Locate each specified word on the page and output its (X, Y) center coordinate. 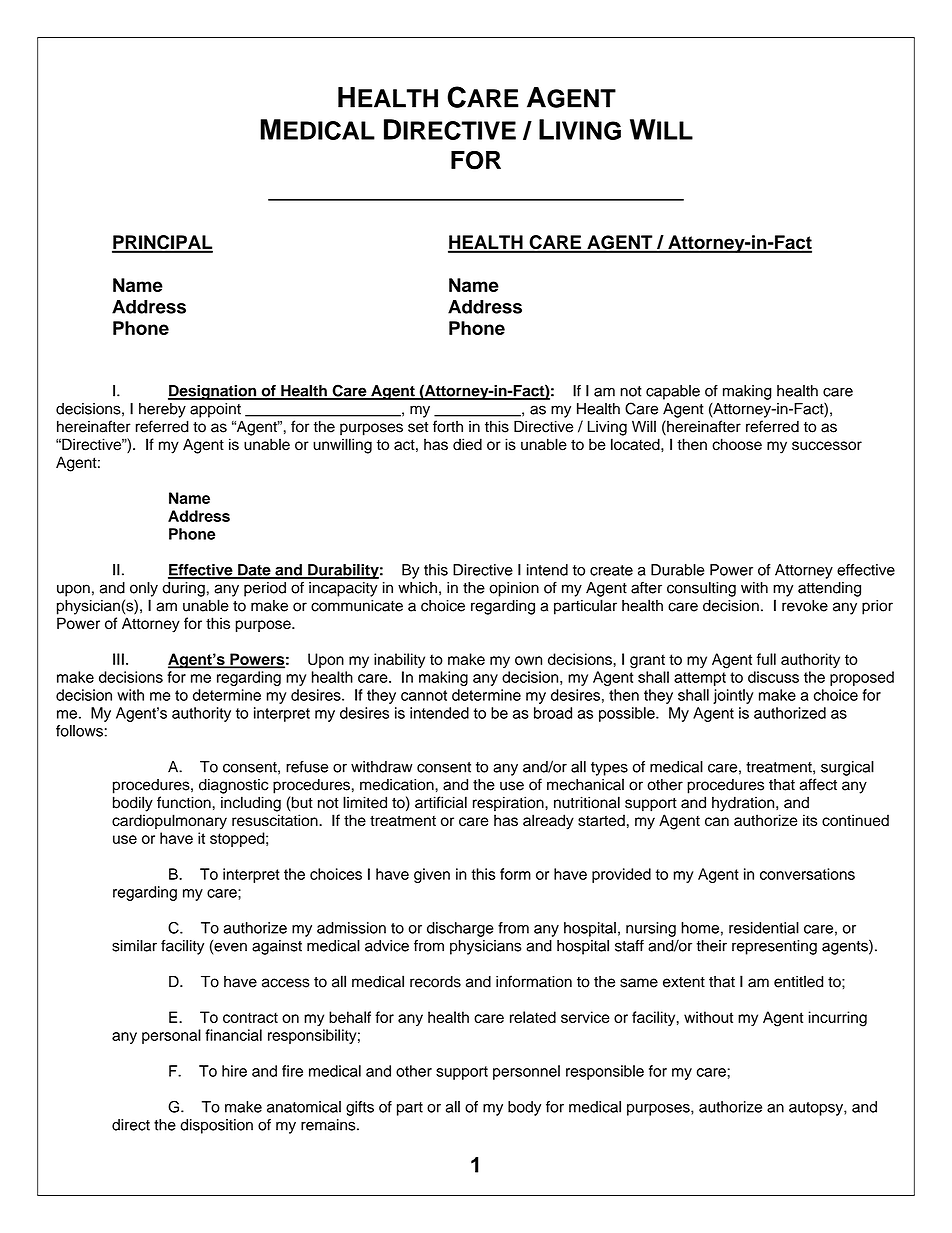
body (524, 1108)
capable (673, 392)
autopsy (817, 1109)
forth (448, 426)
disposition (216, 1126)
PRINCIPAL (162, 243)
